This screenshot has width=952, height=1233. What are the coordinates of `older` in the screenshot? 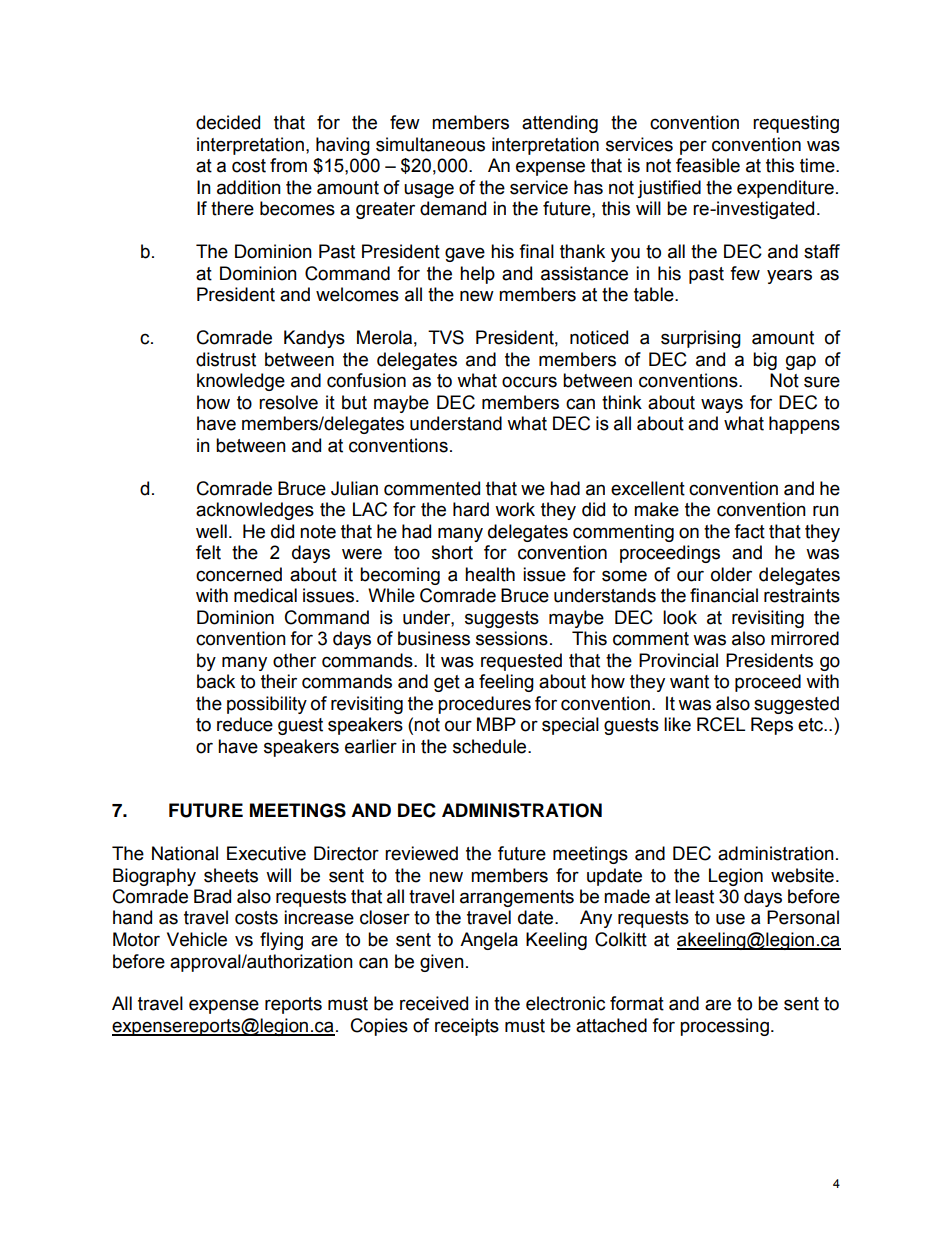 It's located at (731, 574).
